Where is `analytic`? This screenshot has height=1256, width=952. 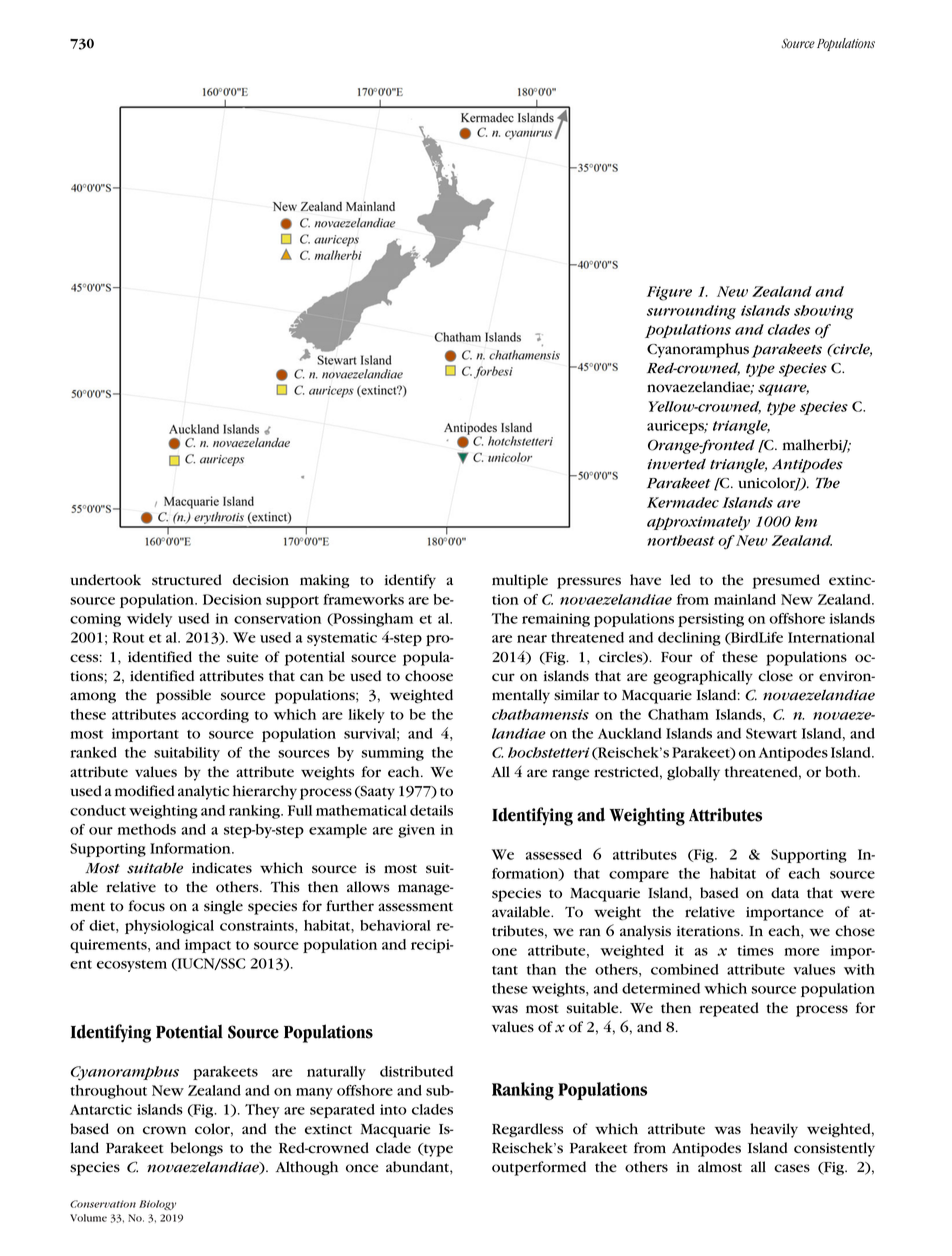 analytic is located at coordinates (203, 792).
